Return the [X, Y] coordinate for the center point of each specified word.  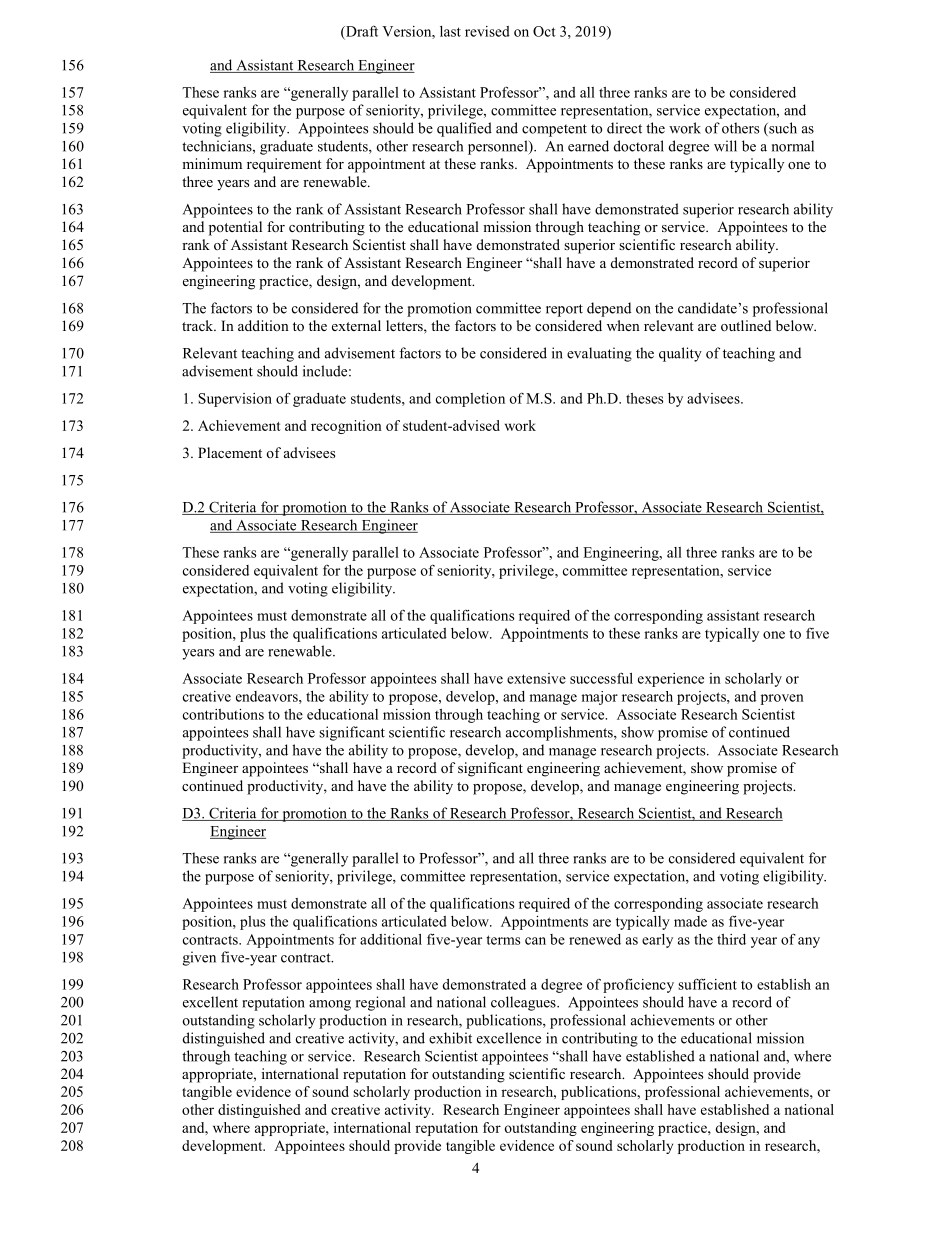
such [782, 129]
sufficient [707, 984]
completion [470, 400]
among [330, 1005]
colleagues [524, 1003]
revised [487, 31]
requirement [284, 165]
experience [671, 680]
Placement [230, 452]
